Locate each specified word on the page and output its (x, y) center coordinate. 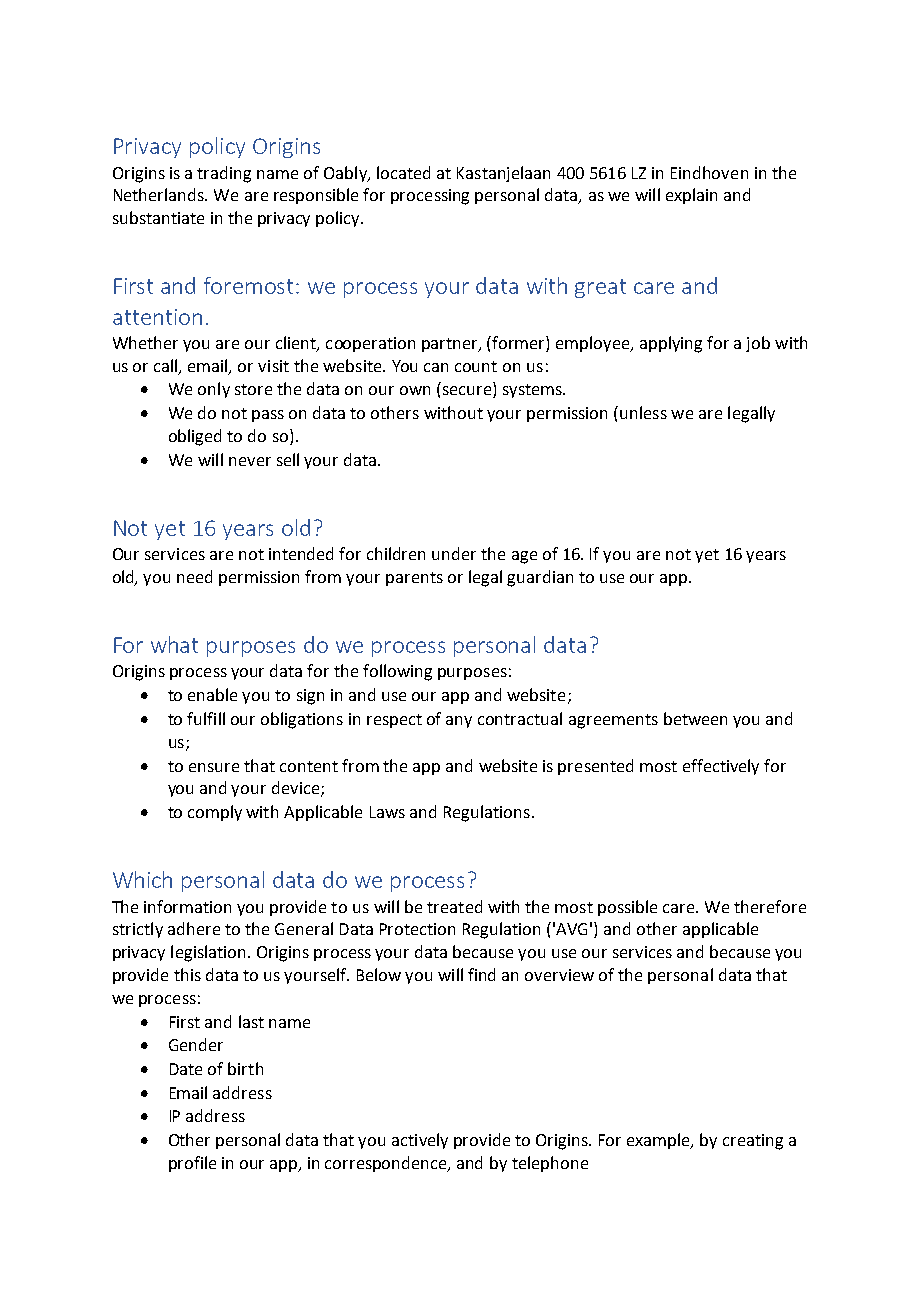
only (214, 390)
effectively (721, 767)
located (403, 172)
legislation (210, 953)
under (454, 553)
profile (192, 1164)
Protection (417, 929)
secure (467, 390)
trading (224, 174)
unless (643, 412)
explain (691, 196)
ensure (214, 767)
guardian (540, 578)
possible (627, 908)
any (459, 722)
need (194, 576)
